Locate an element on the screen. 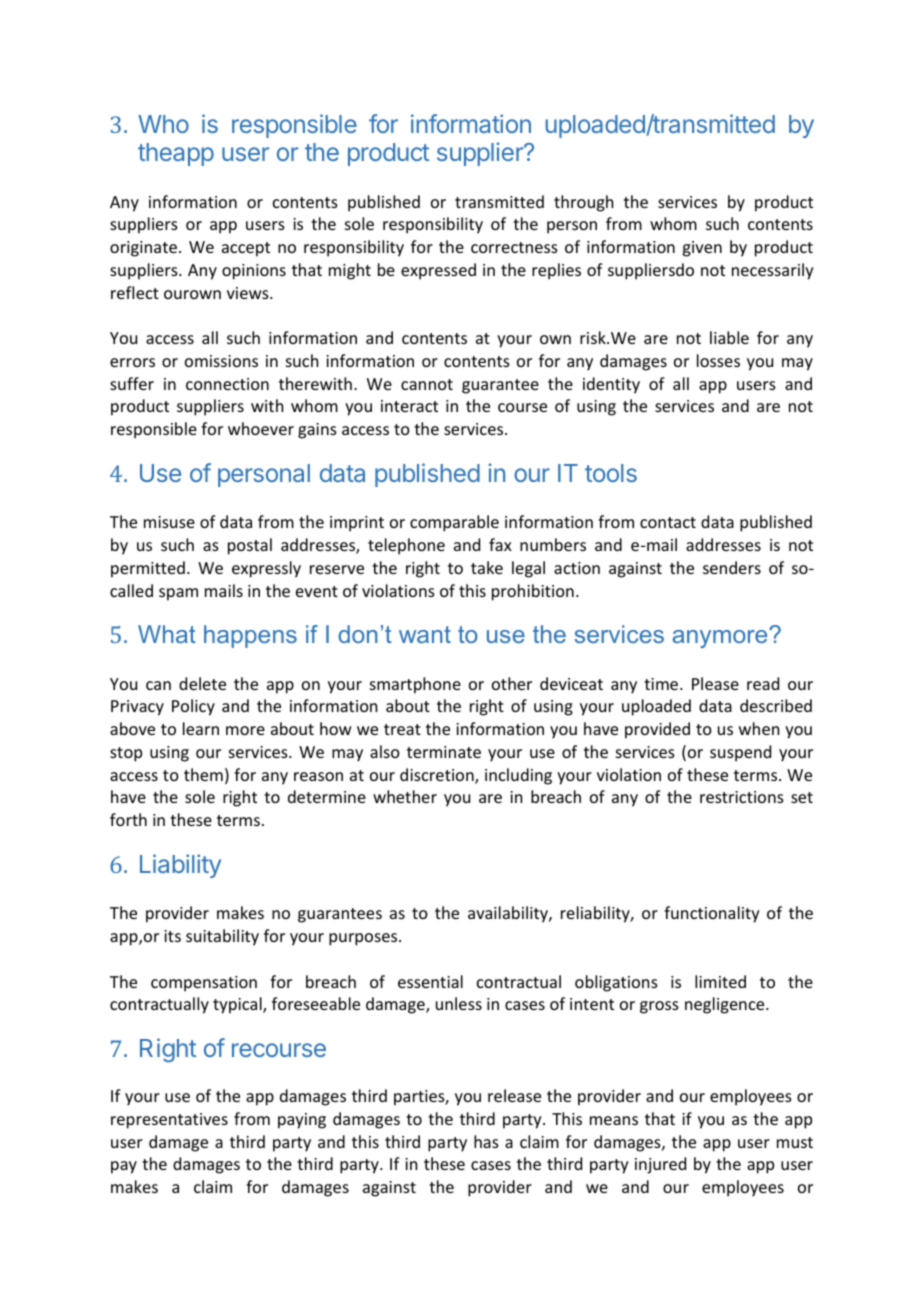  representatives is located at coordinates (169, 1121).
